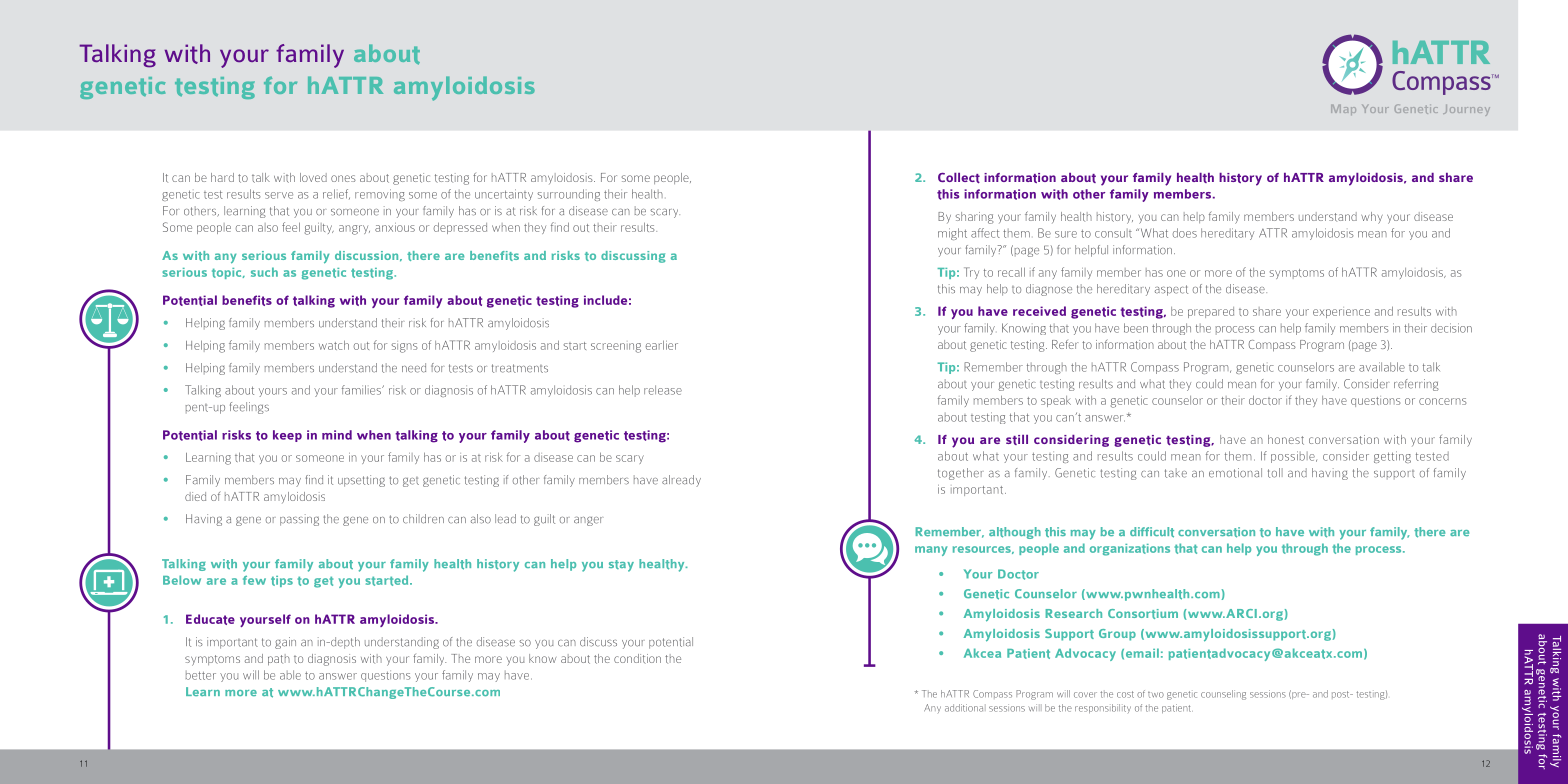  Describe the element at coordinates (201, 675) in the screenshot. I see `better` at that location.
